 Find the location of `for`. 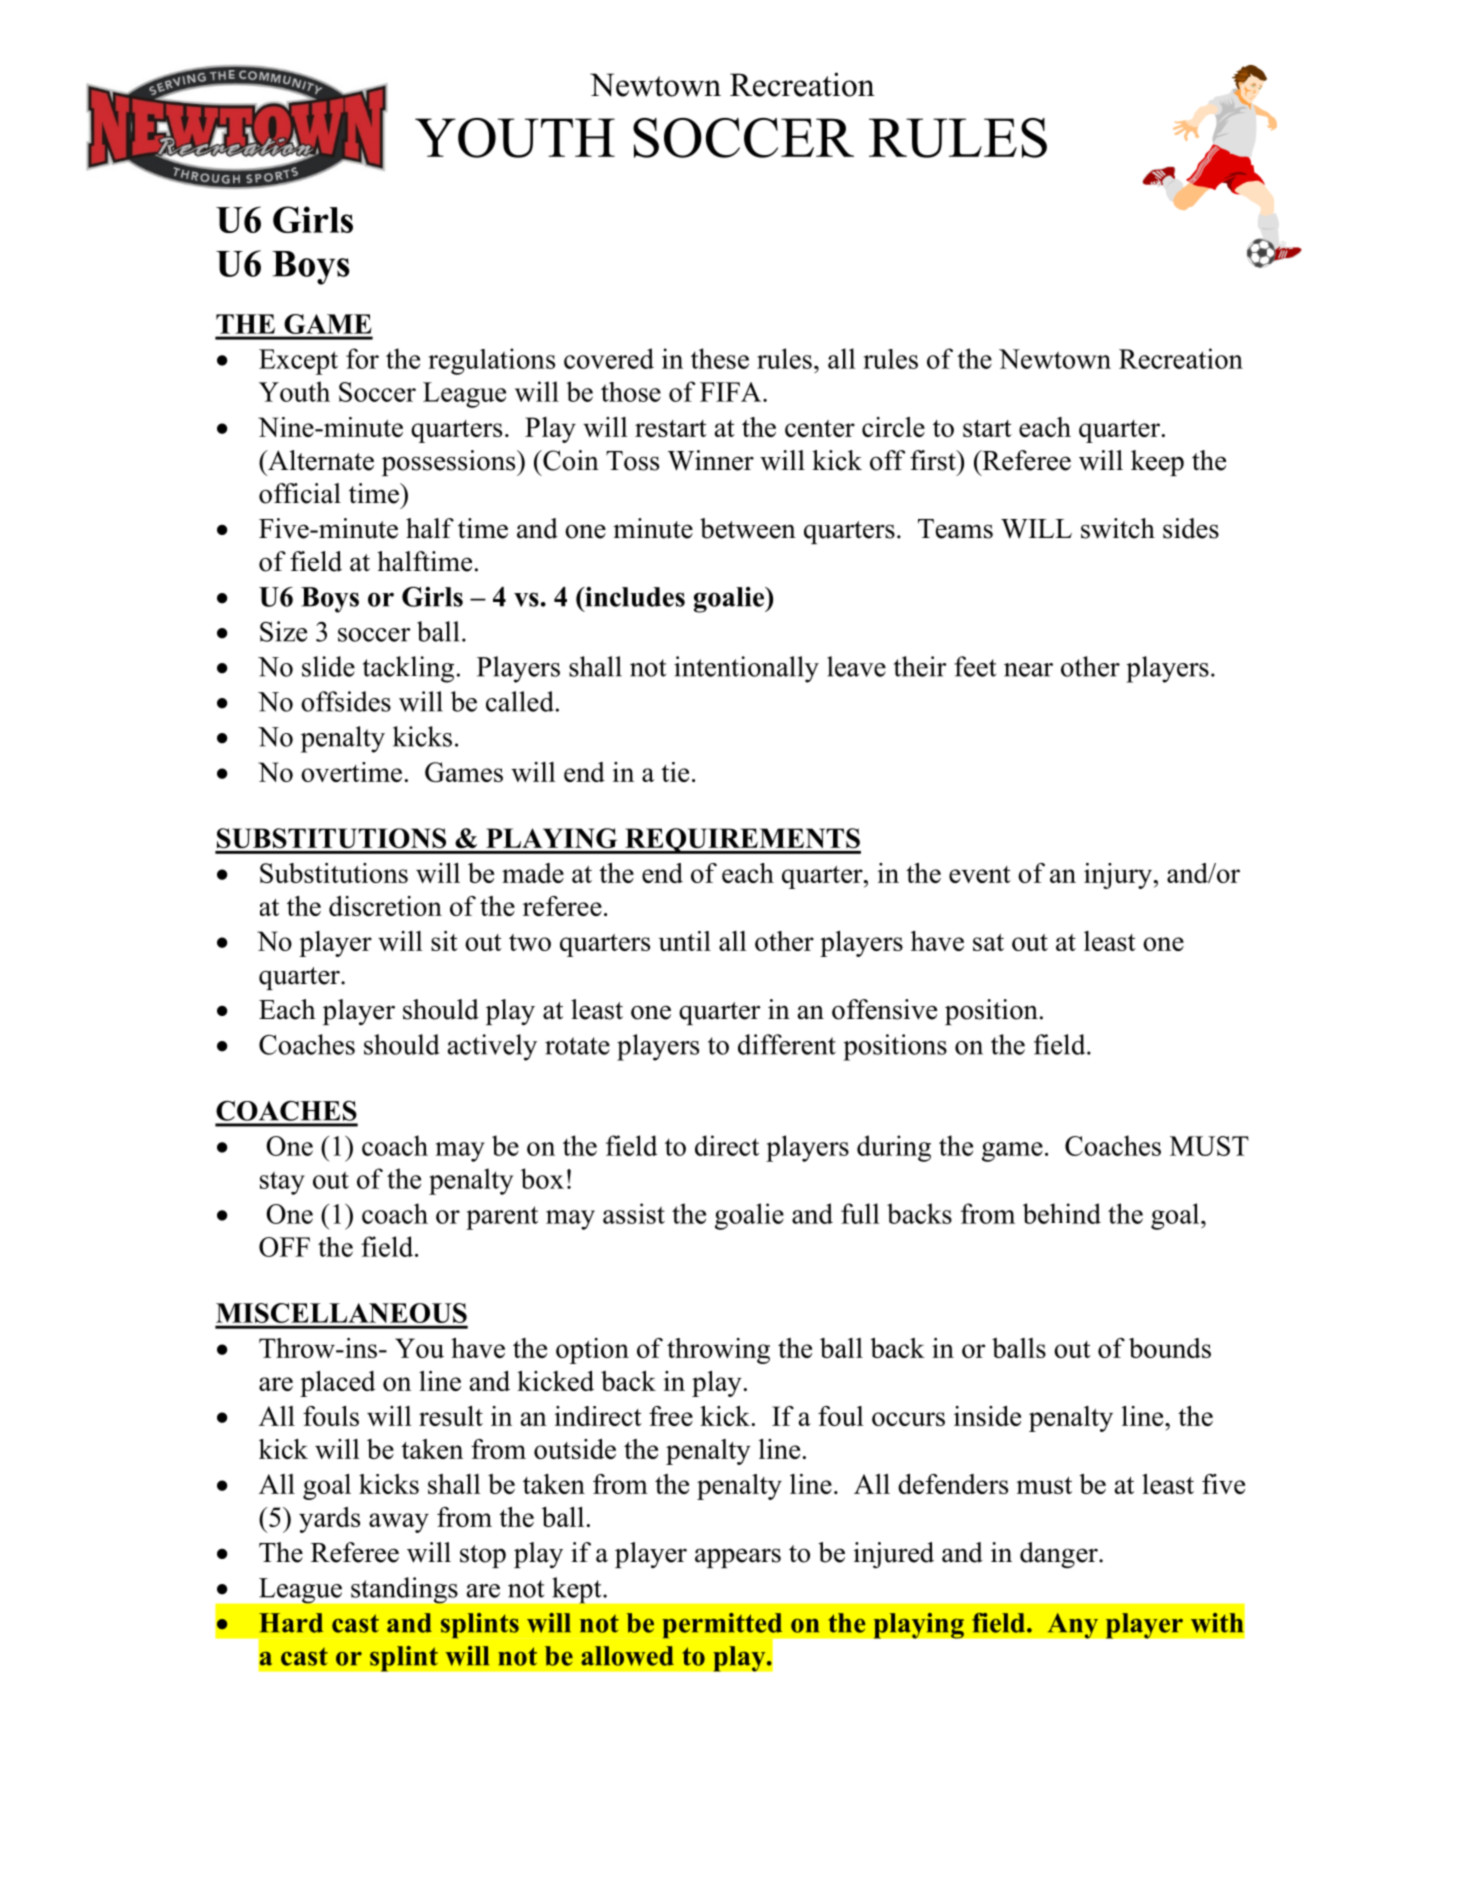

for is located at coordinates (362, 358).
